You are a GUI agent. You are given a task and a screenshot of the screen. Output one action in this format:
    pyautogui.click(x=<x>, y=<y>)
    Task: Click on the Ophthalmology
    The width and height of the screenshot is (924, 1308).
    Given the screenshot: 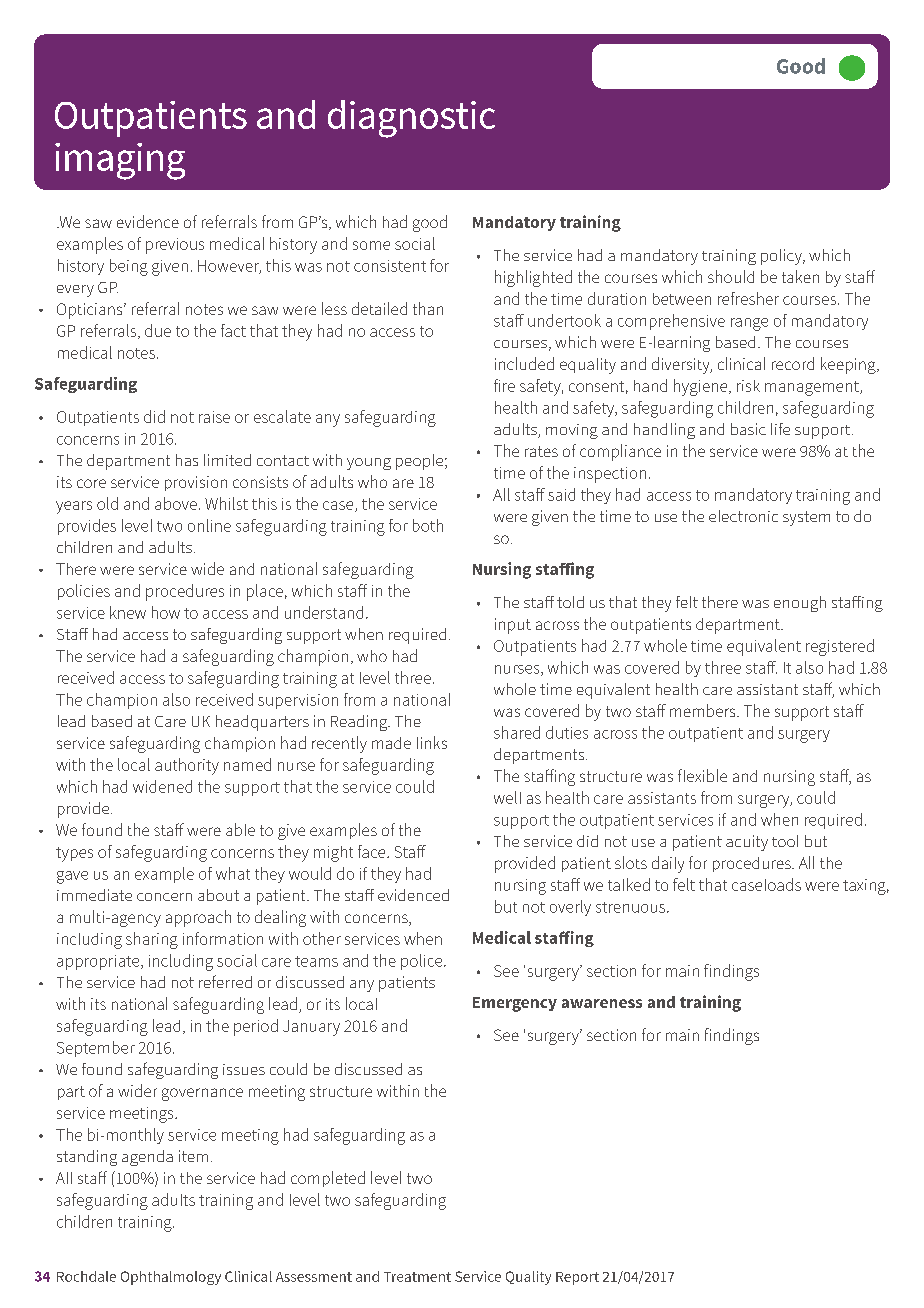 What is the action you would take?
    pyautogui.click(x=171, y=1278)
